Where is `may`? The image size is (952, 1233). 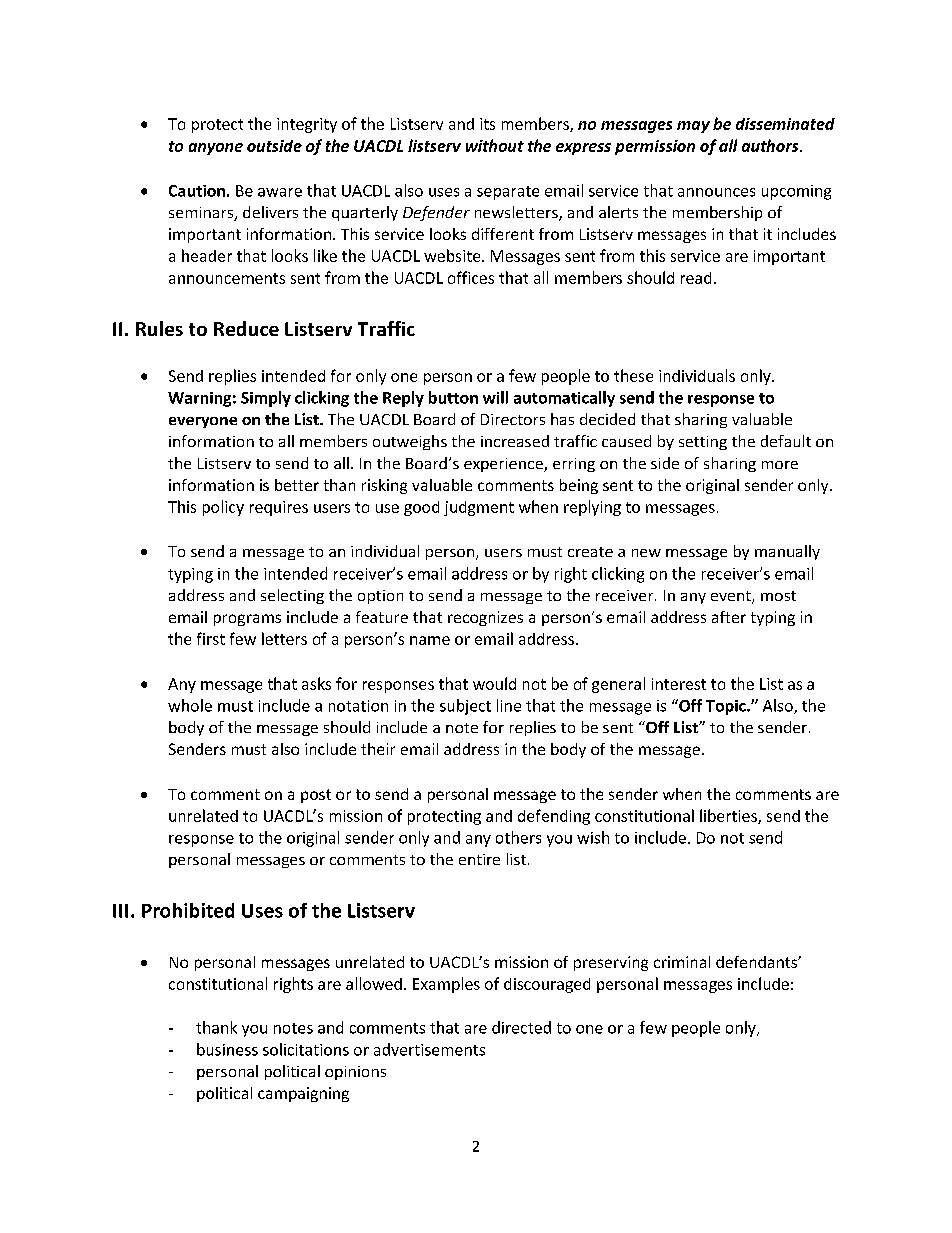
may is located at coordinates (693, 127).
